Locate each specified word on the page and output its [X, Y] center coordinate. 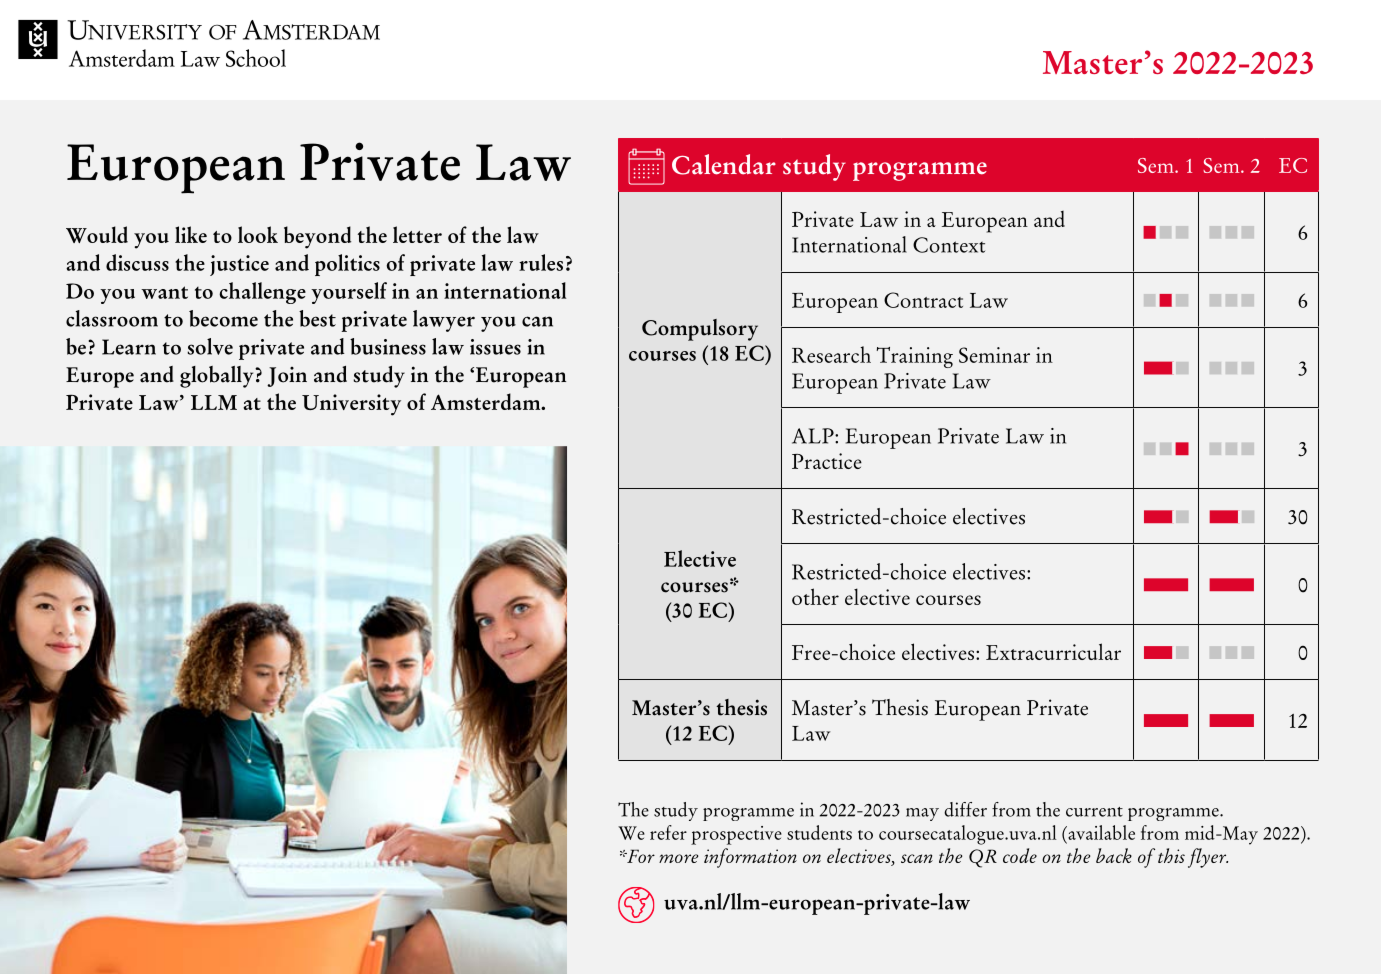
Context [949, 245]
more [678, 858]
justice [239, 265]
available [1100, 832]
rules [541, 262]
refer [668, 832]
